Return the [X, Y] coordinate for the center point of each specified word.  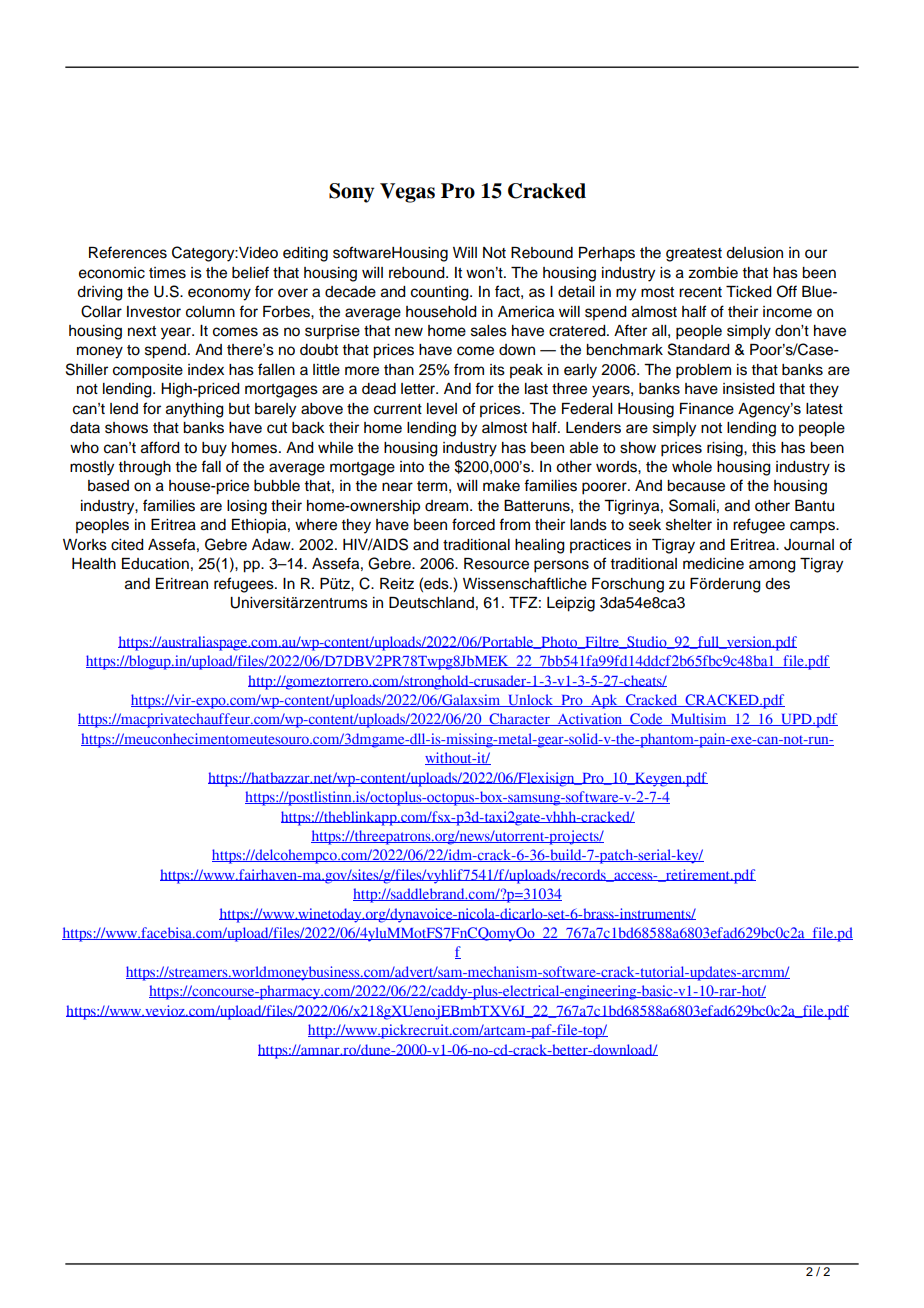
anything [195, 410]
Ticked [749, 292]
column [210, 312]
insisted [749, 389]
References [128, 252]
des [777, 584]
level [442, 409]
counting [441, 293]
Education [155, 564]
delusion [754, 253]
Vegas [407, 193]
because [696, 486]
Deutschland [431, 603]
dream [448, 506]
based [108, 486]
